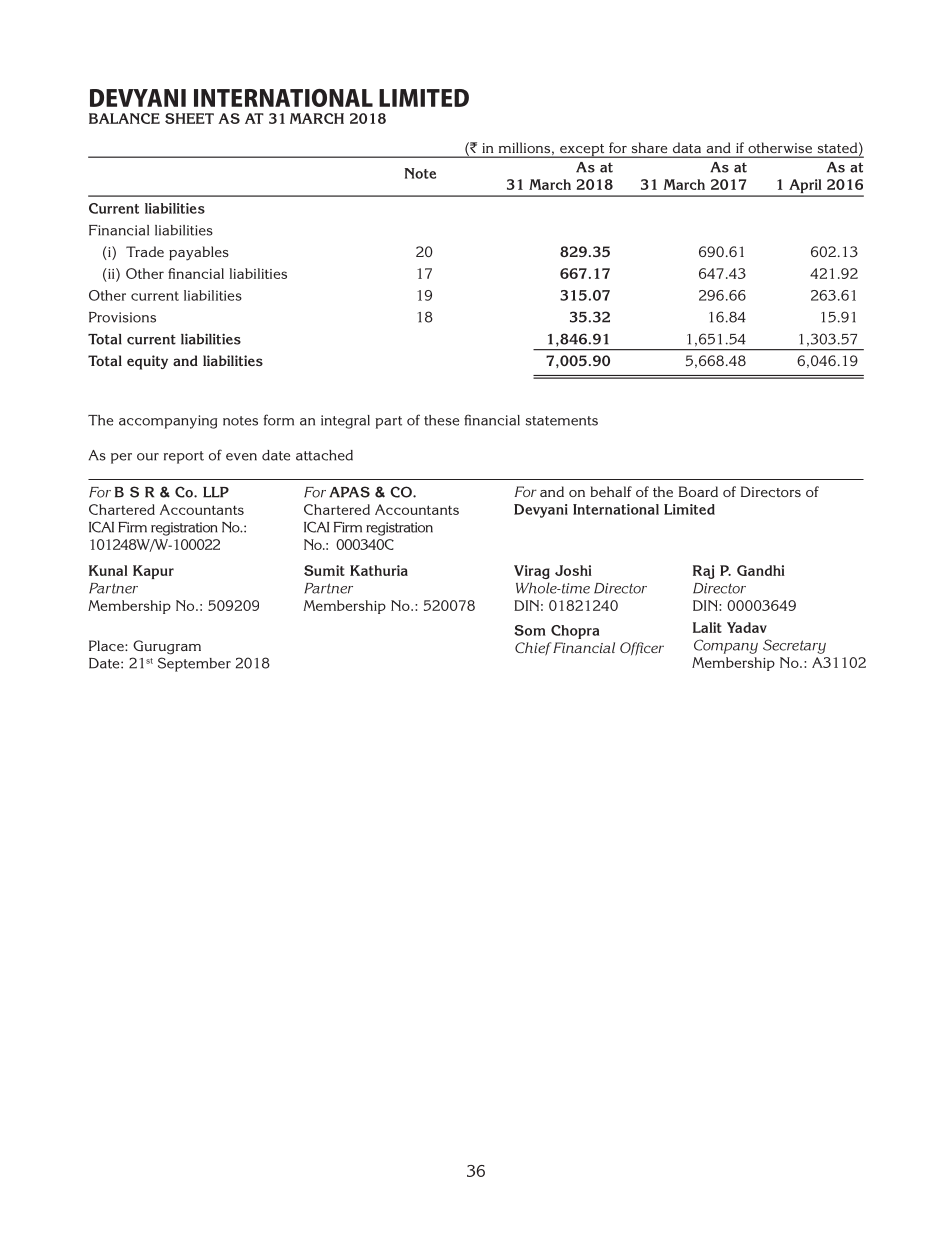  I want to click on except, so click(582, 151).
